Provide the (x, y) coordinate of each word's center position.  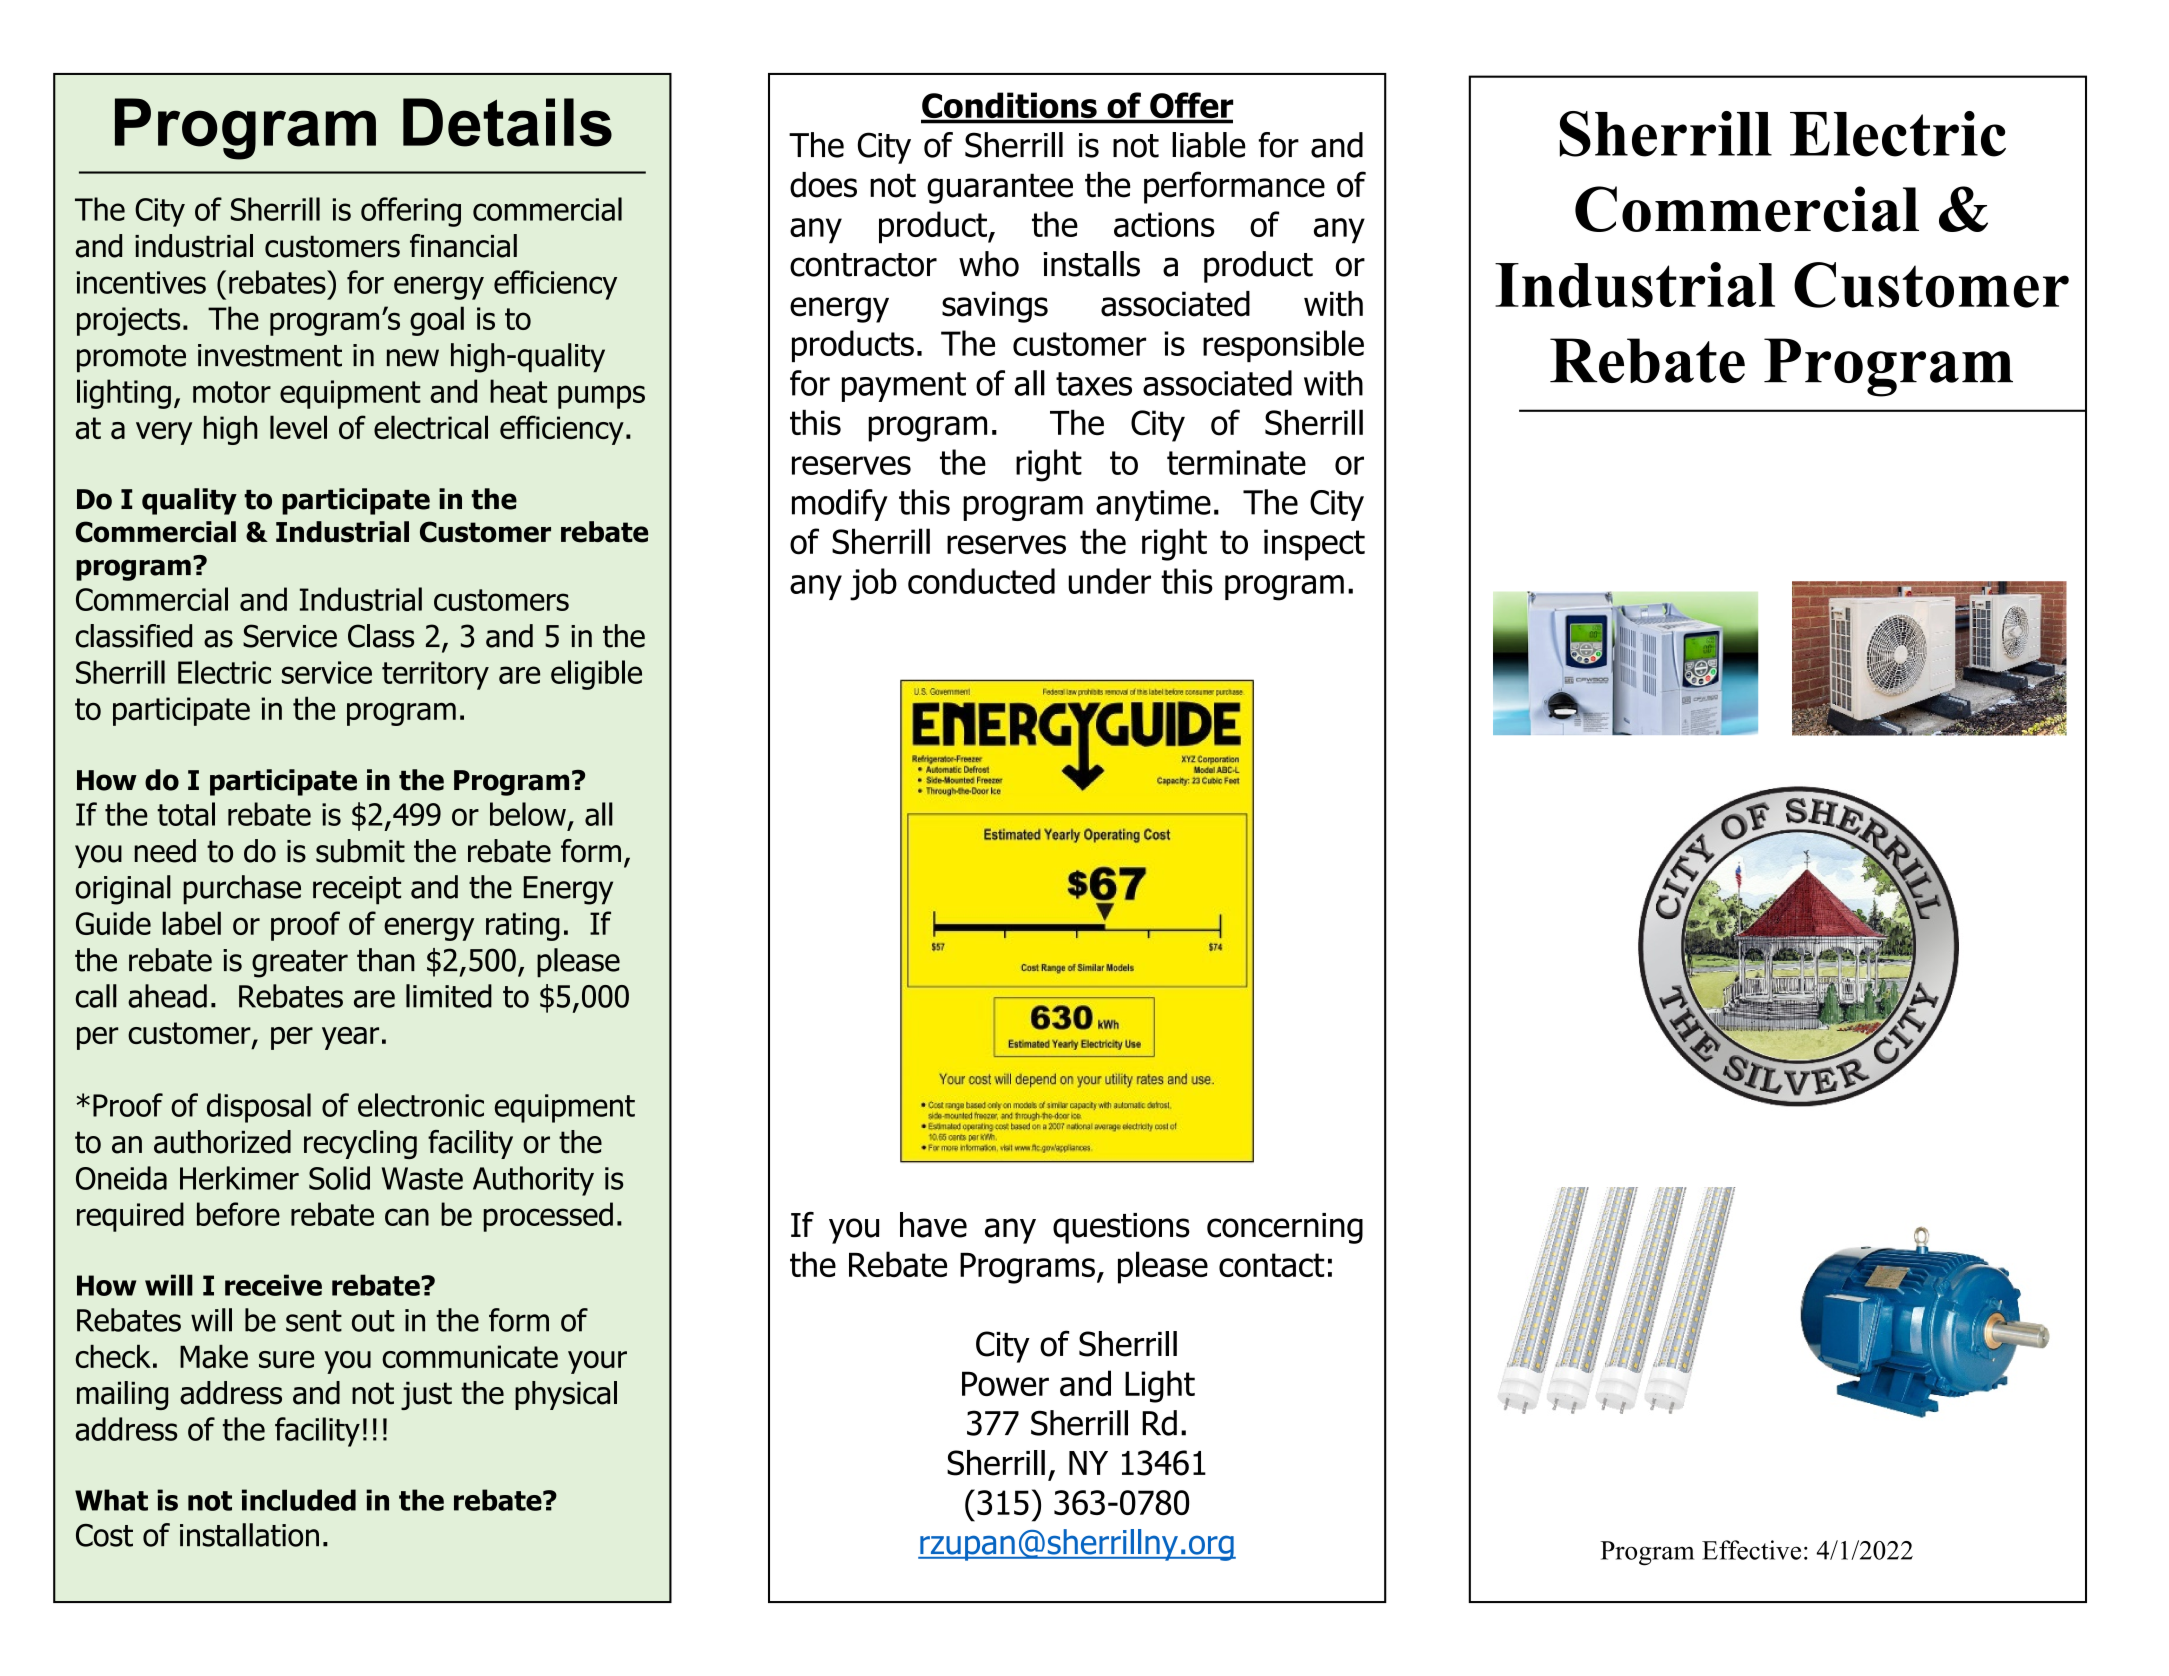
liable (1209, 145)
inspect (1314, 545)
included (299, 1500)
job (873, 584)
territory (435, 675)
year (350, 1038)
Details (507, 122)
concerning (1285, 1228)
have (933, 1225)
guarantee (1000, 188)
